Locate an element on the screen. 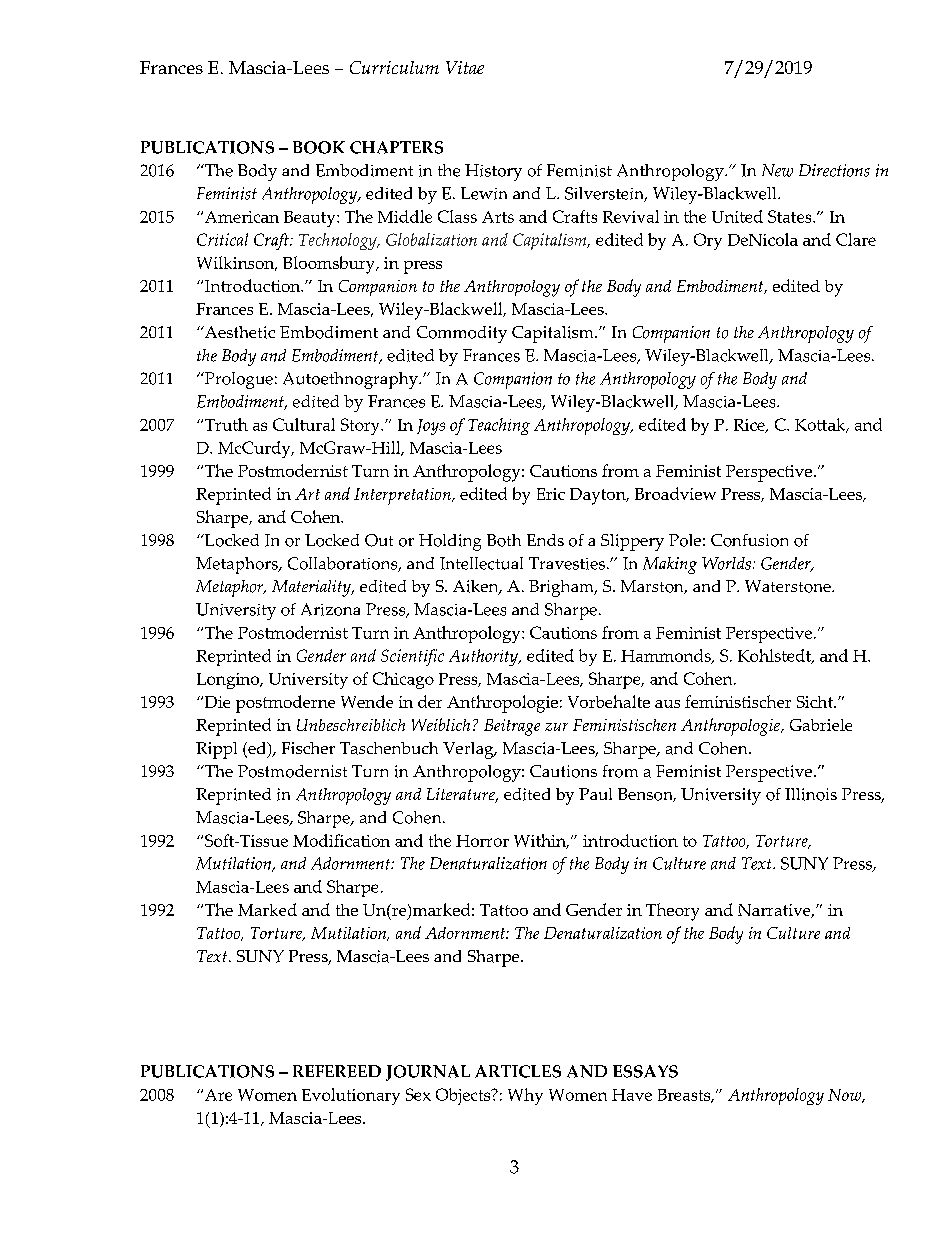 The height and width of the screenshot is (1233, 952). REFEREED is located at coordinates (337, 1071).
